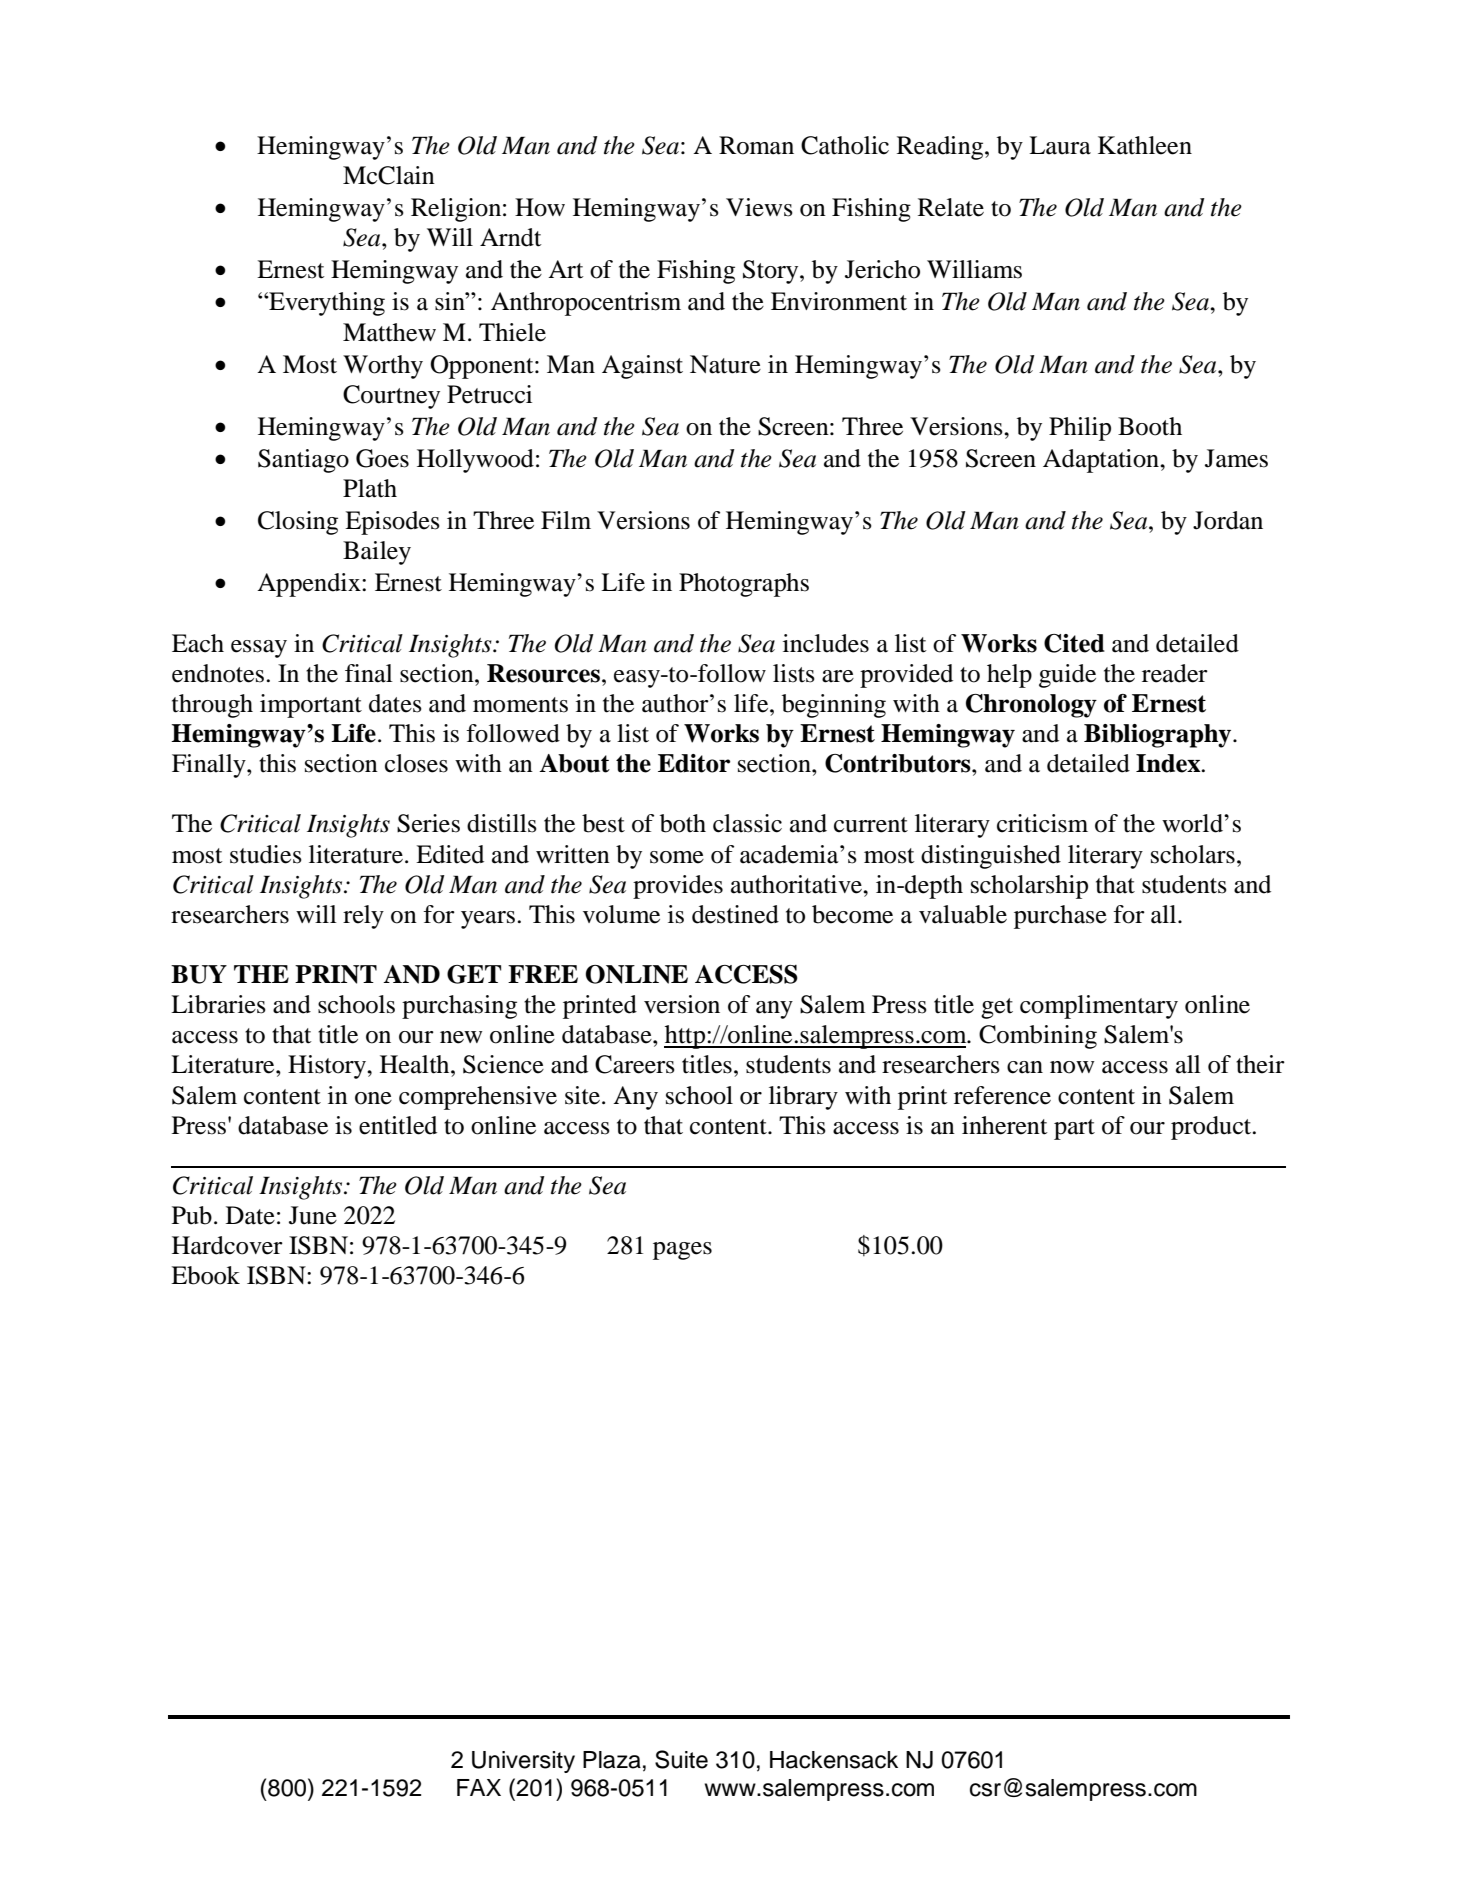 This document has width=1458, height=1887. I want to click on destined, so click(735, 914).
